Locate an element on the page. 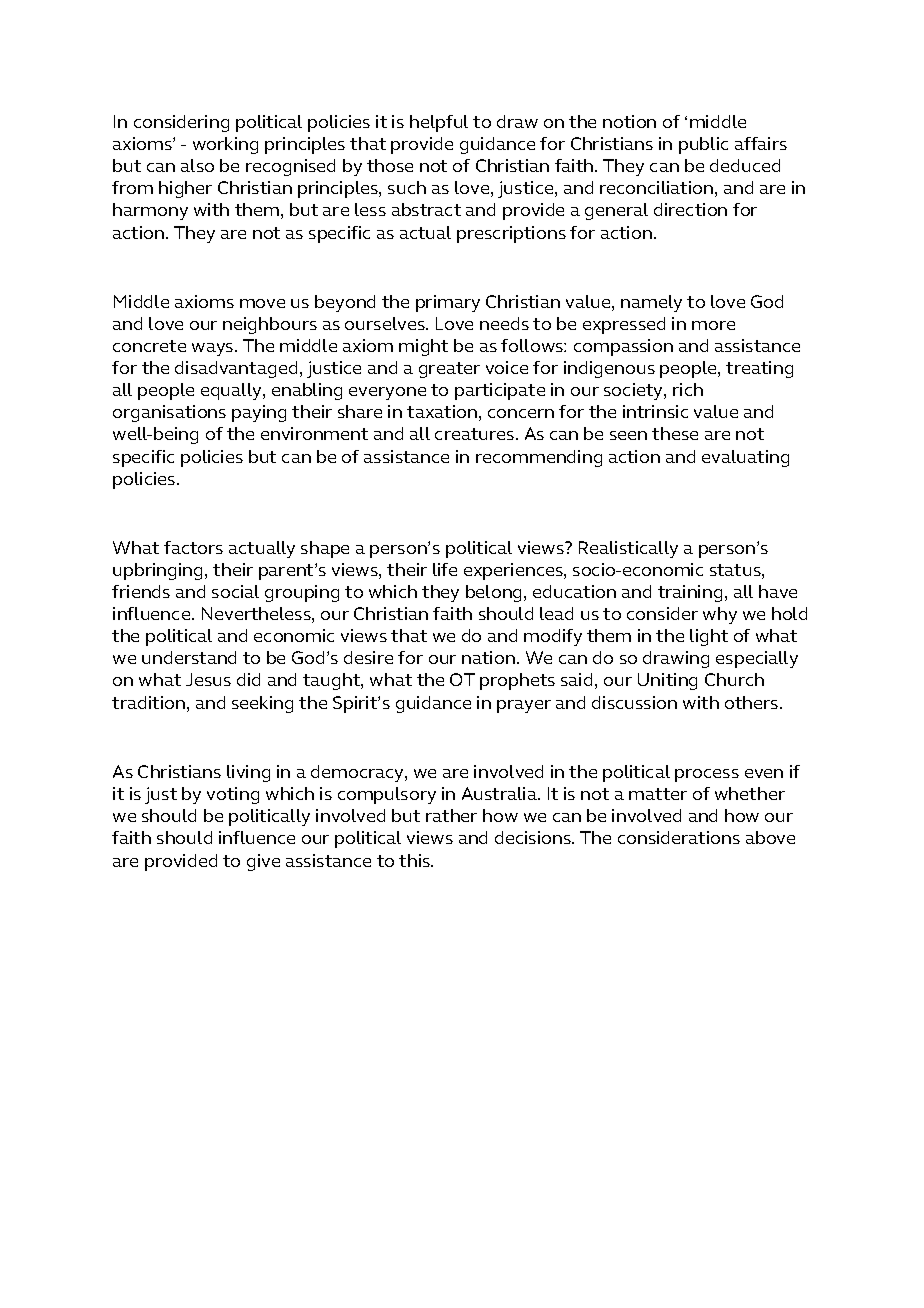  factors is located at coordinates (193, 547).
